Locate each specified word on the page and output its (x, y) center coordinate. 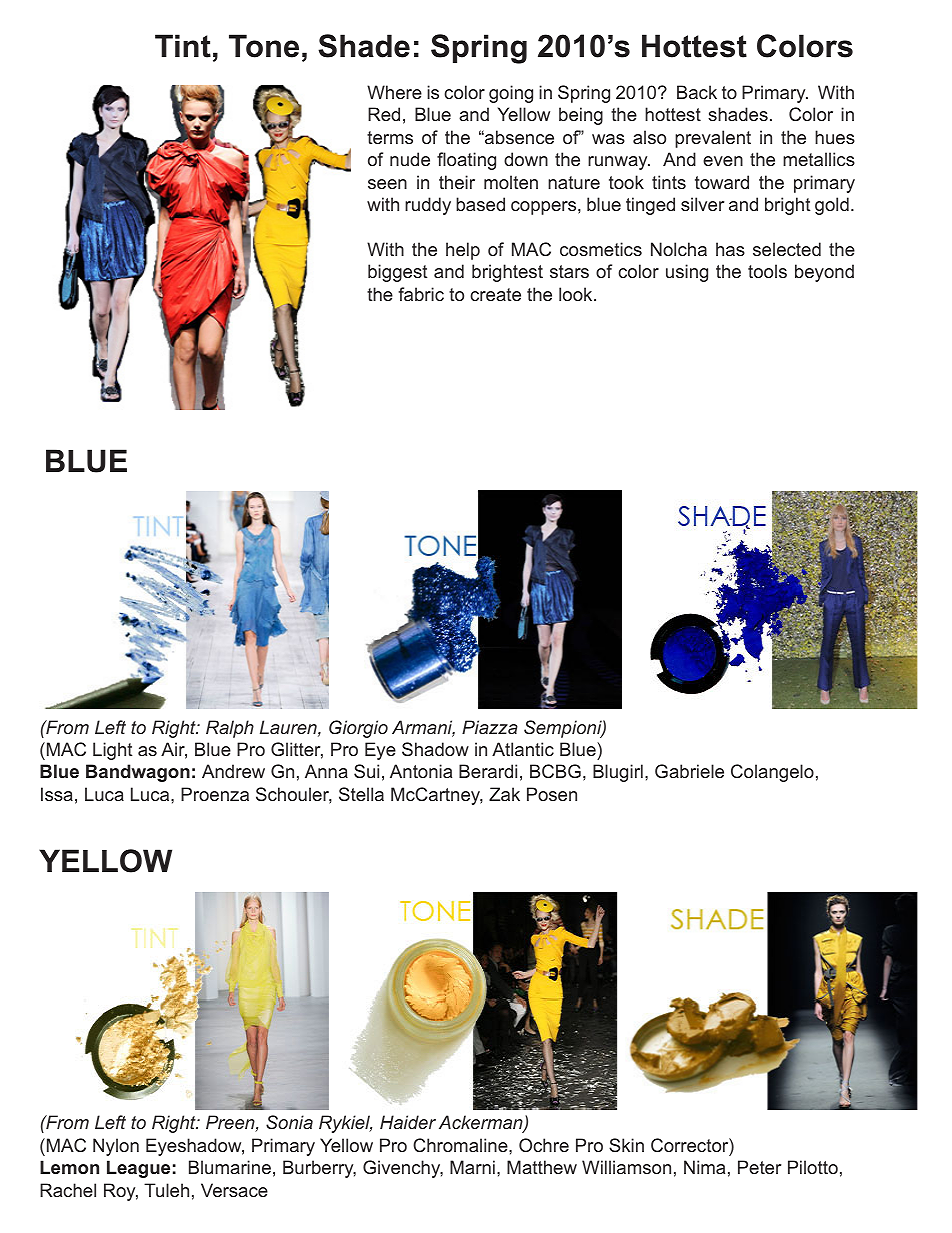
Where (394, 92)
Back (697, 92)
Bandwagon (138, 773)
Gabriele (689, 771)
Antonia (421, 771)
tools (767, 271)
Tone (264, 46)
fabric (421, 294)
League (138, 1169)
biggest (397, 273)
